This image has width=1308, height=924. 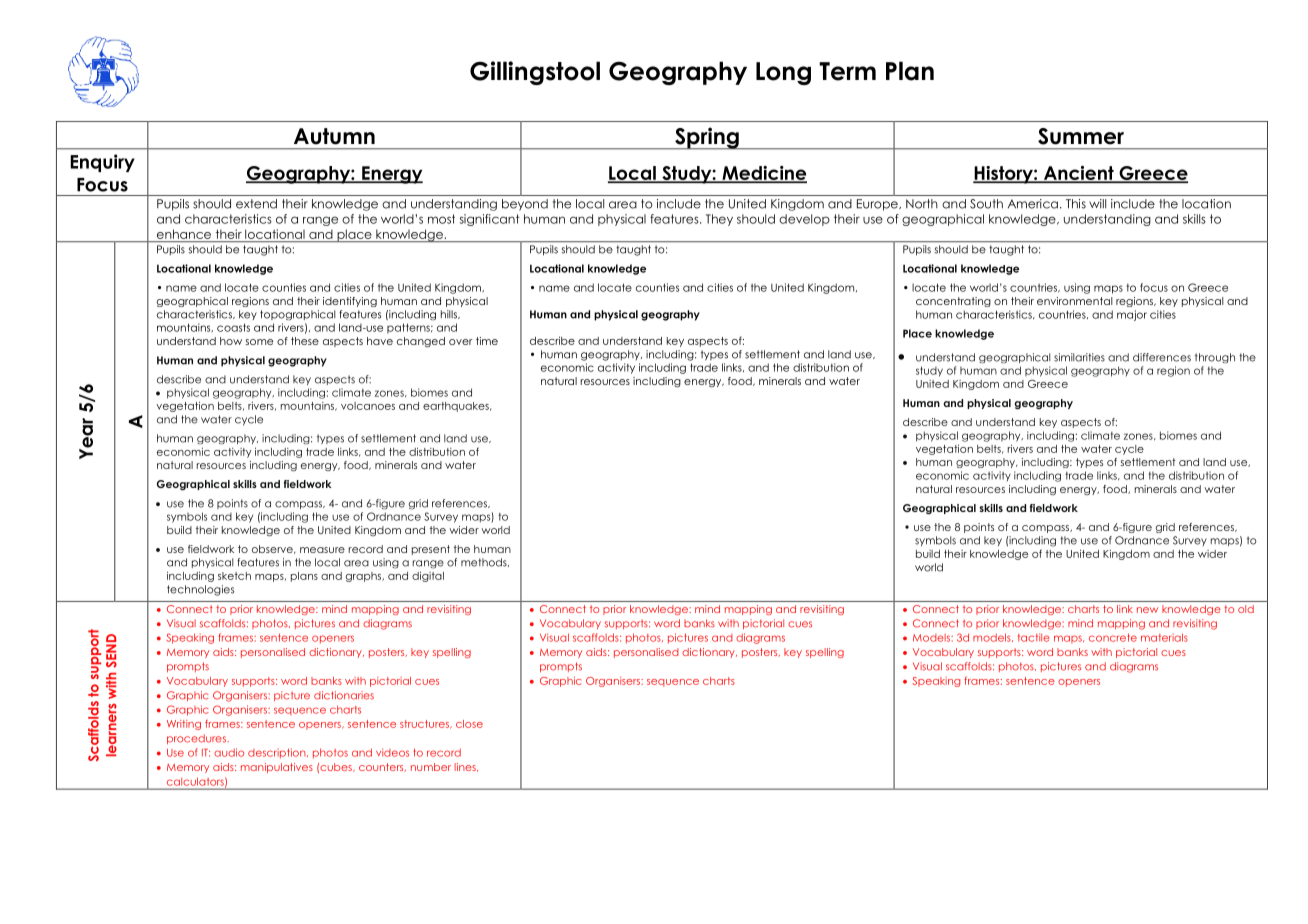 I want to click on some, so click(x=259, y=342).
